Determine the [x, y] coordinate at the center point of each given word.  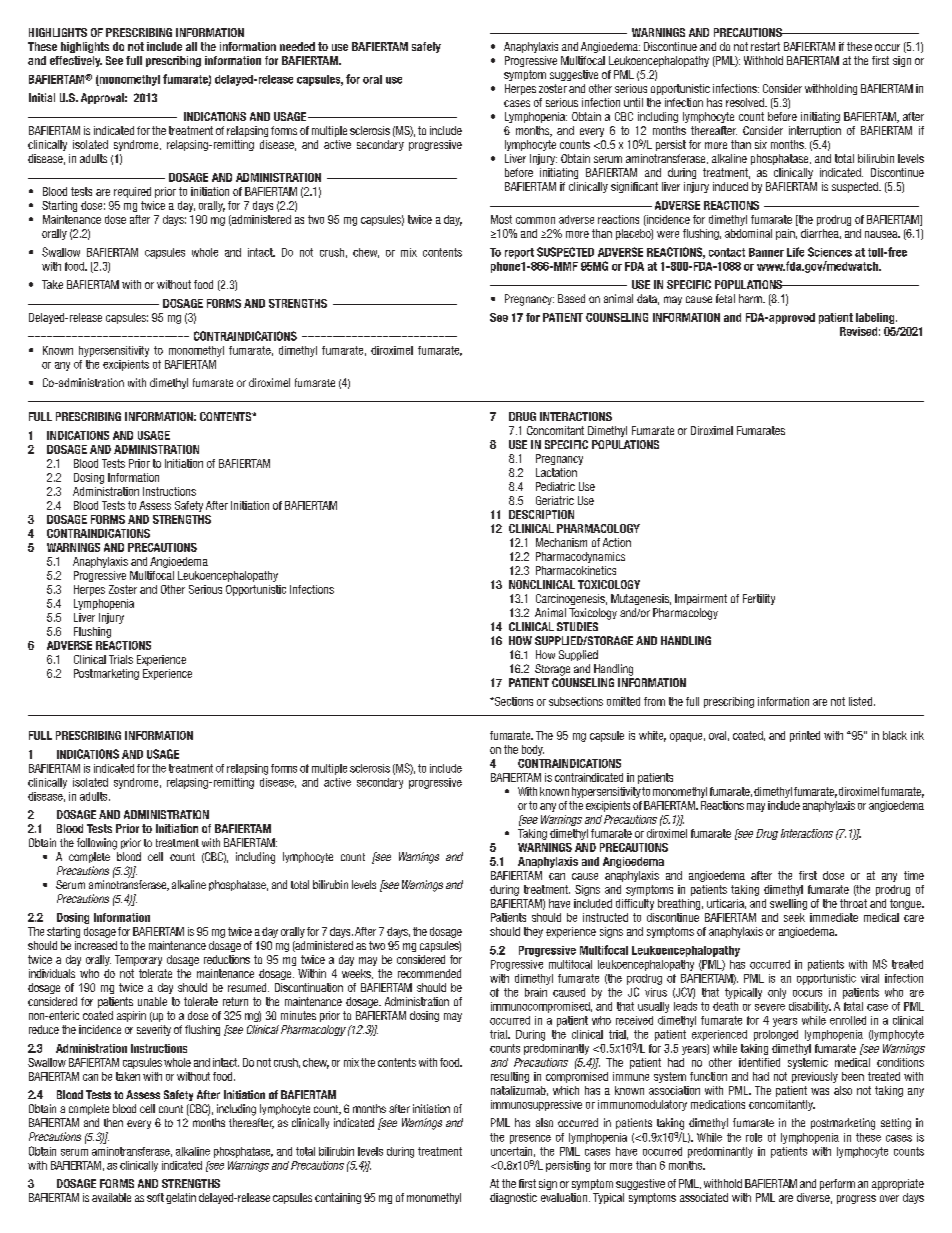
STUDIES [577, 626]
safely [426, 47]
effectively [76, 61]
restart [765, 46]
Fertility [759, 599]
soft [155, 1197]
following [97, 844]
